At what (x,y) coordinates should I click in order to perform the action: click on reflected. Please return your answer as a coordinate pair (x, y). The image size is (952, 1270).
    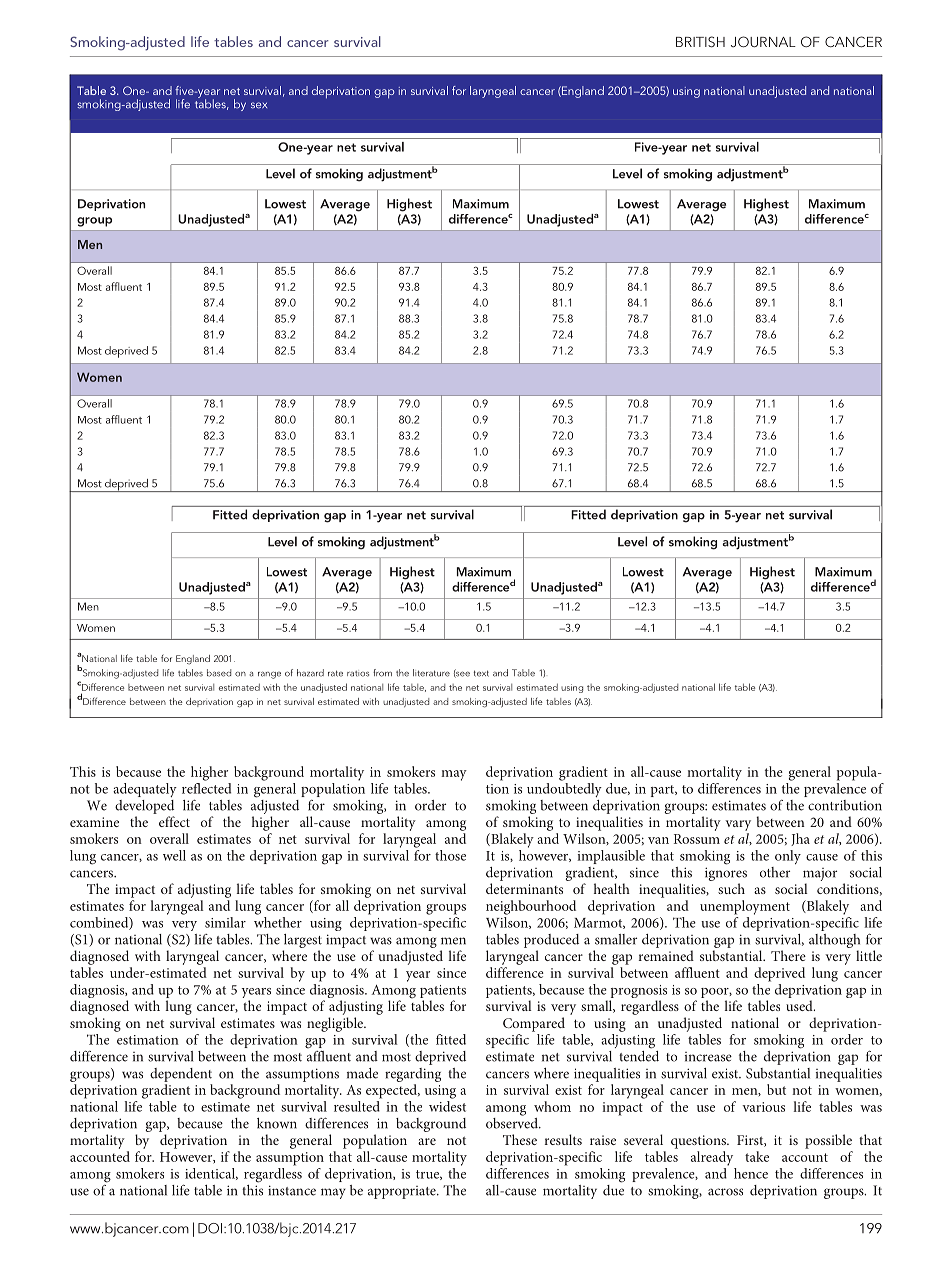
    Looking at the image, I should click on (206, 788).
